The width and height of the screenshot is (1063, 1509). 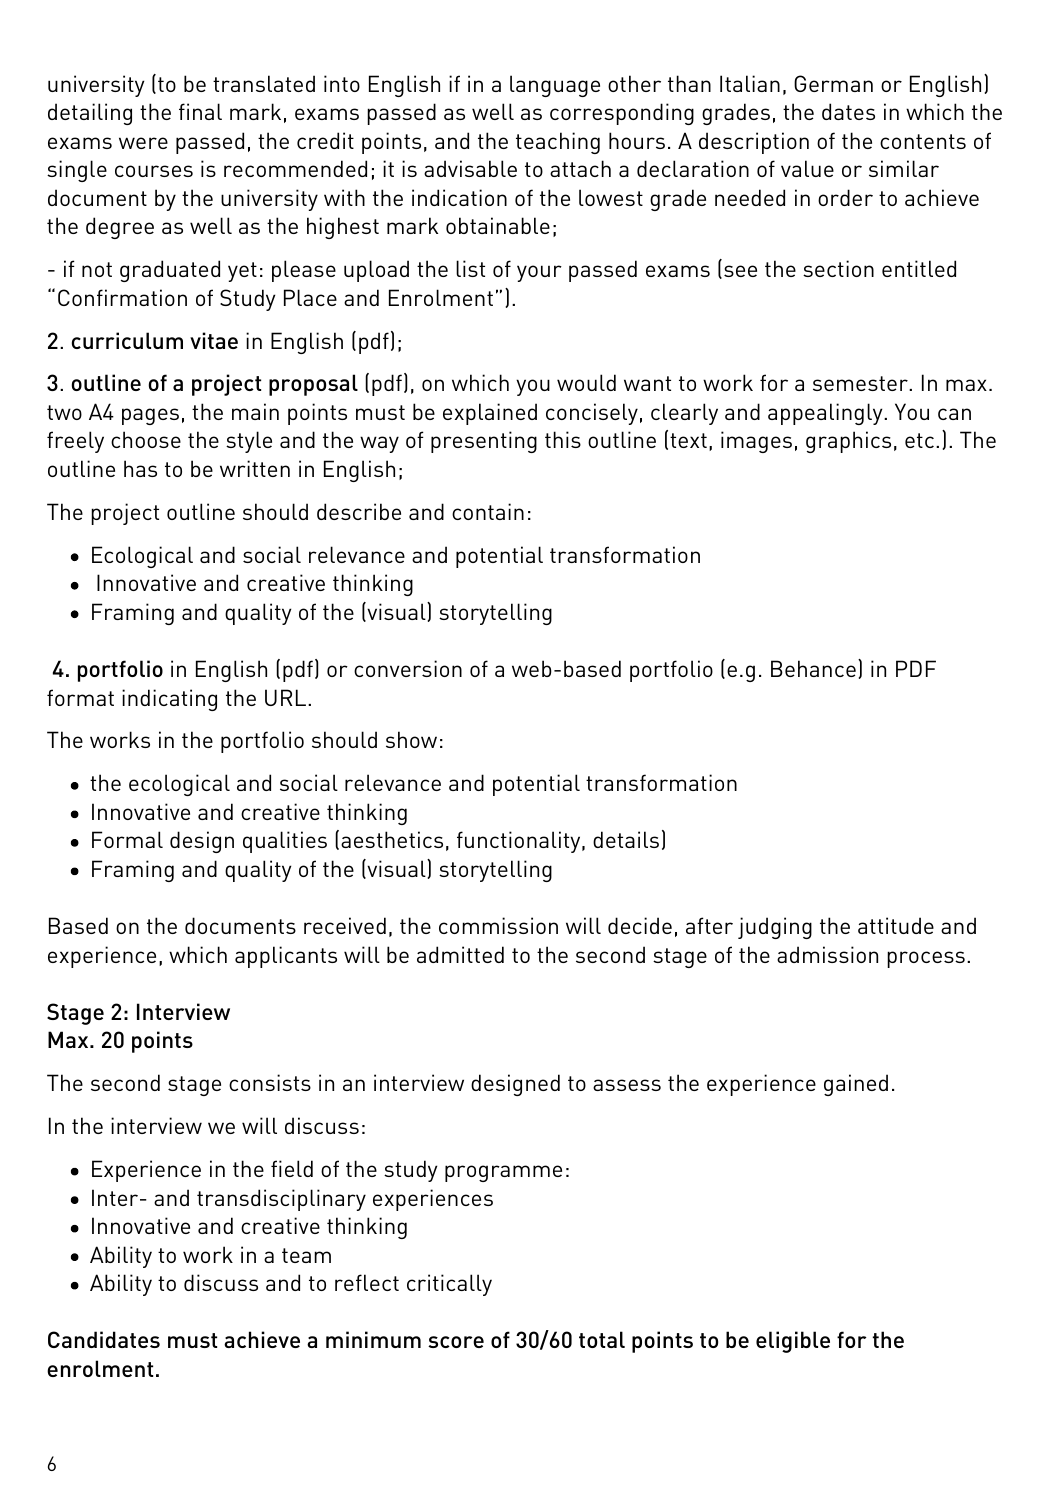 What do you see at coordinates (169, 700) in the screenshot?
I see `indicating` at bounding box center [169, 700].
